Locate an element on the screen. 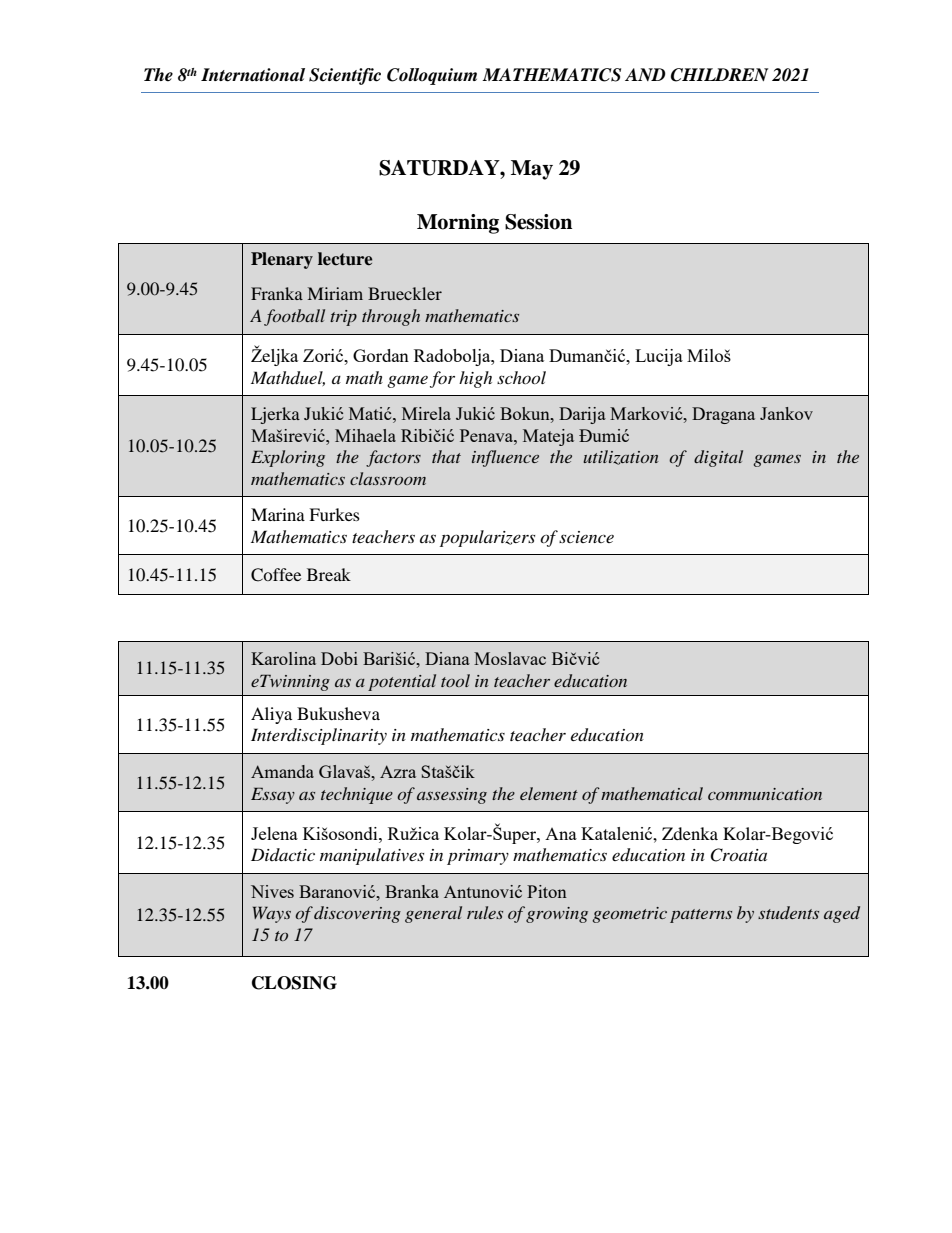 The width and height of the screenshot is (952, 1233). Scientific is located at coordinates (345, 76).
